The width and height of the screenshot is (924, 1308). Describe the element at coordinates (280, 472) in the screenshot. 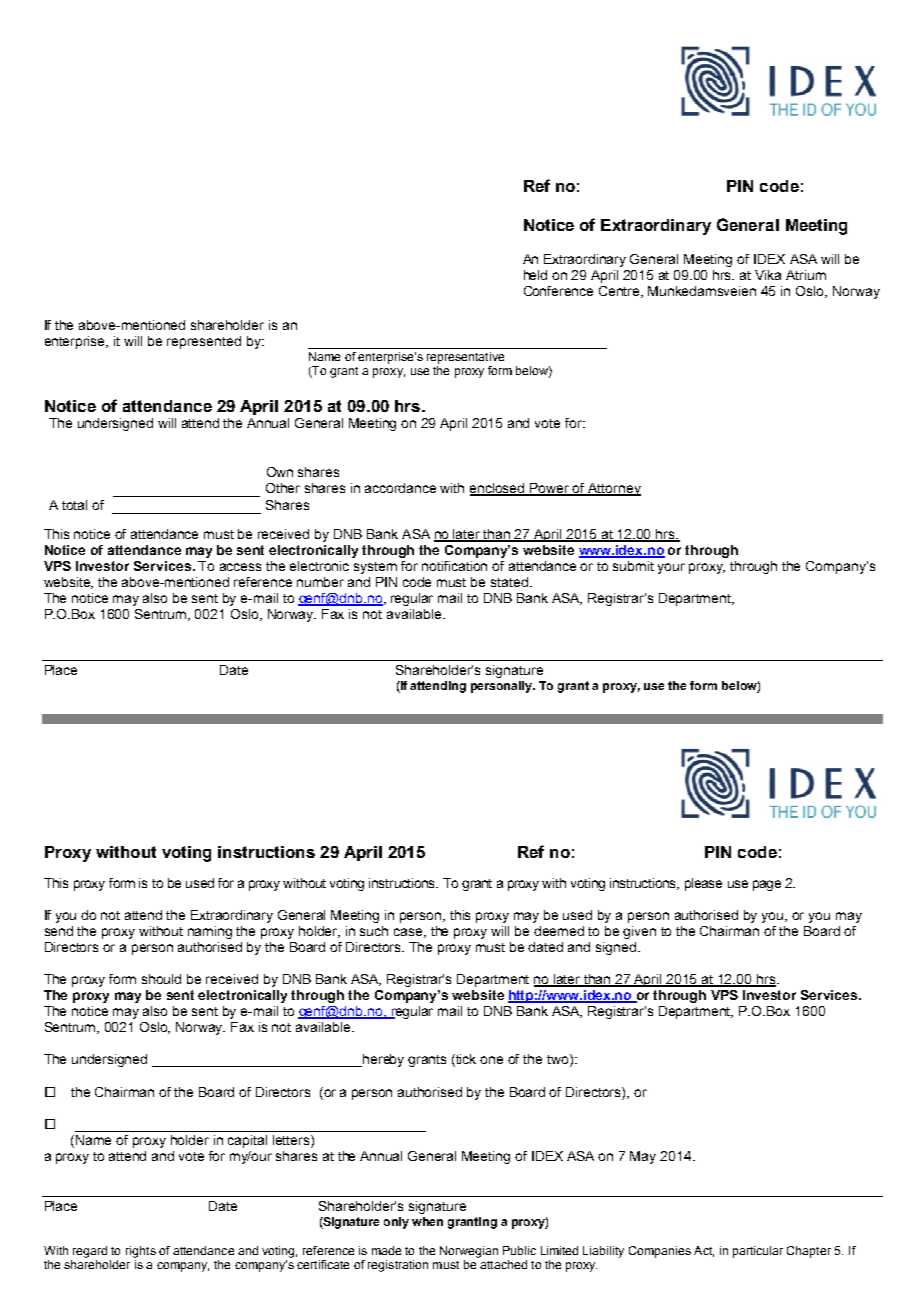

I see `Own` at that location.
